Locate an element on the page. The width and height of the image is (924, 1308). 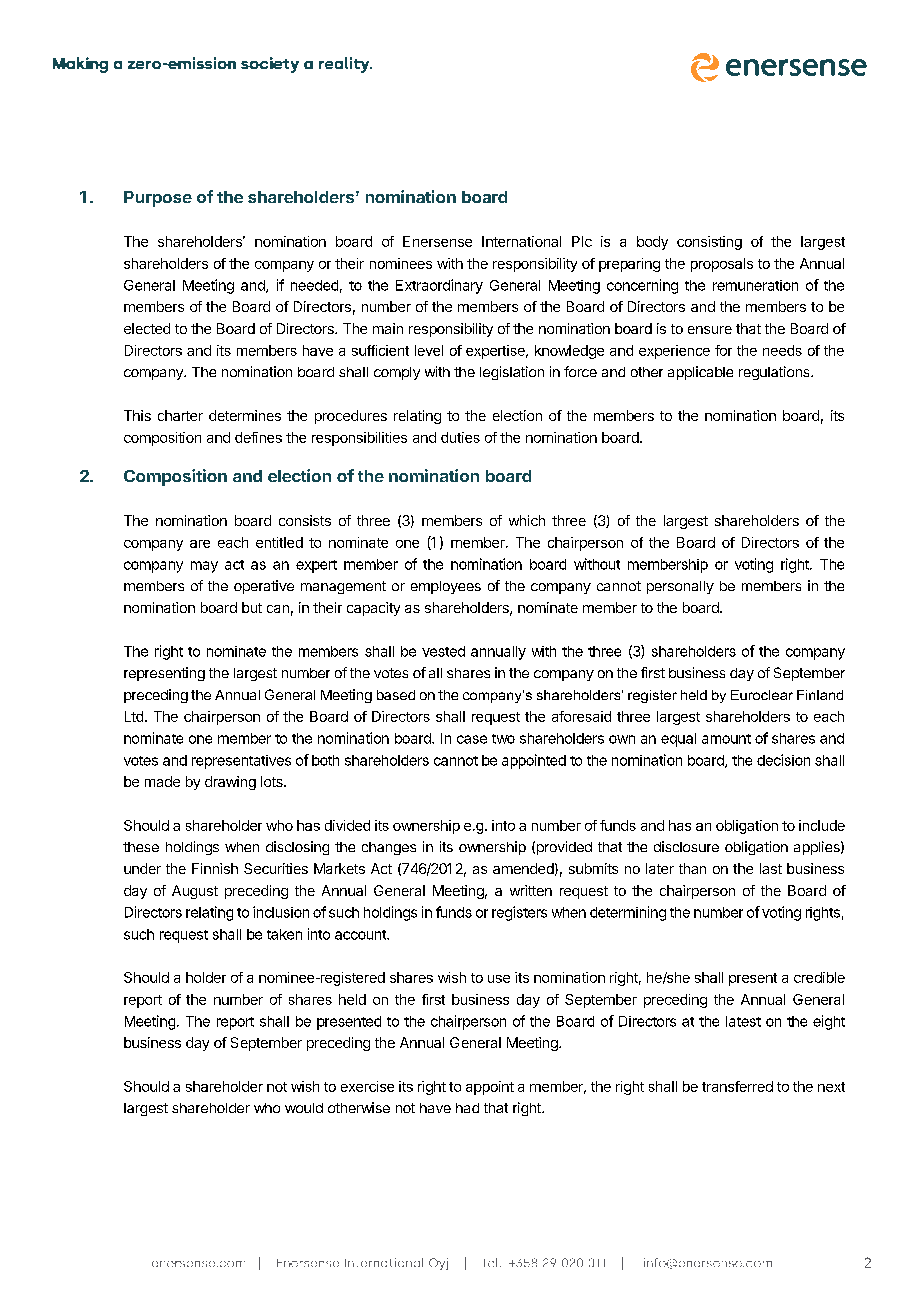
legislation is located at coordinates (512, 373).
